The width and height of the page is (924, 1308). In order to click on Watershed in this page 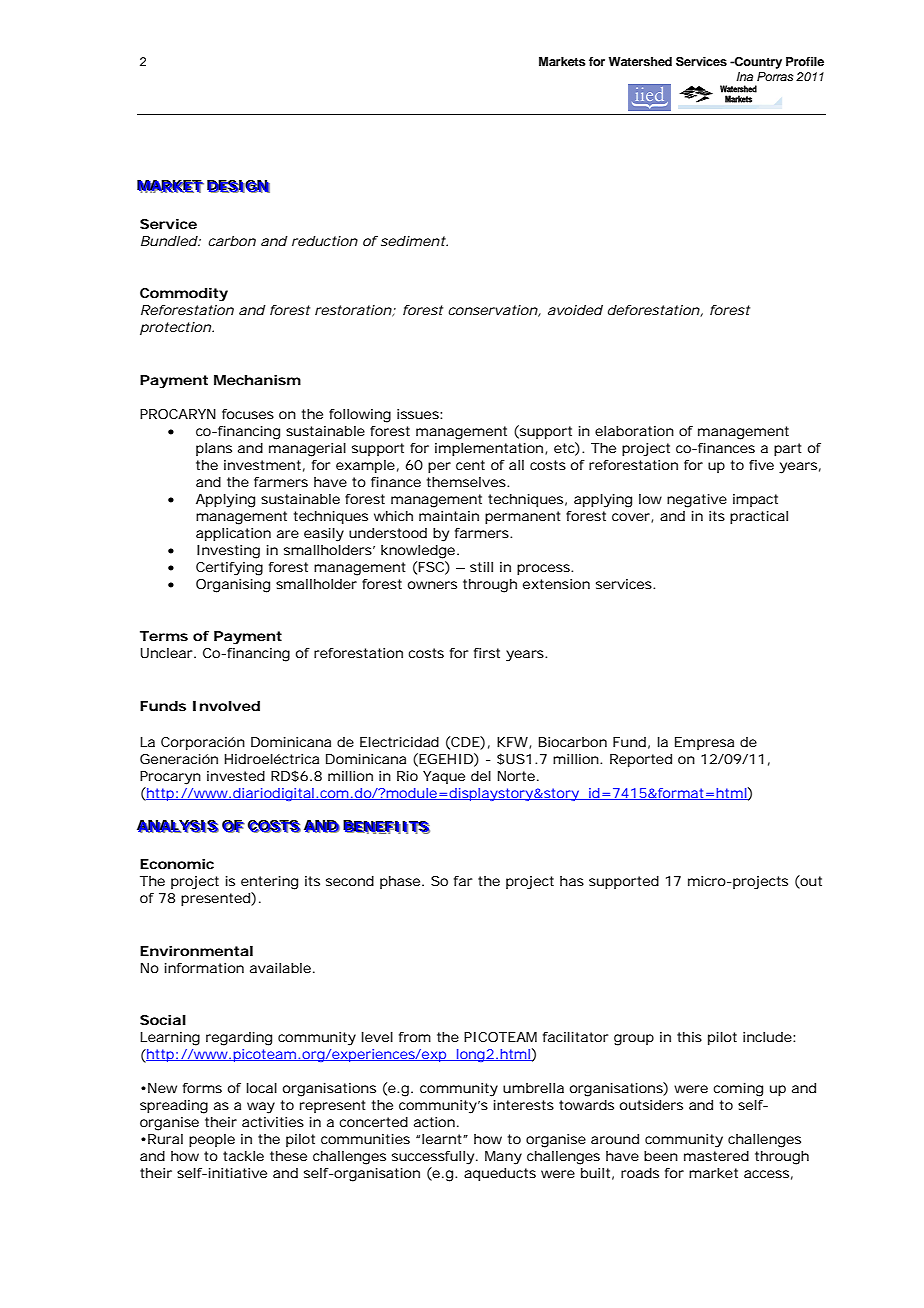, I will do `click(640, 61)`.
